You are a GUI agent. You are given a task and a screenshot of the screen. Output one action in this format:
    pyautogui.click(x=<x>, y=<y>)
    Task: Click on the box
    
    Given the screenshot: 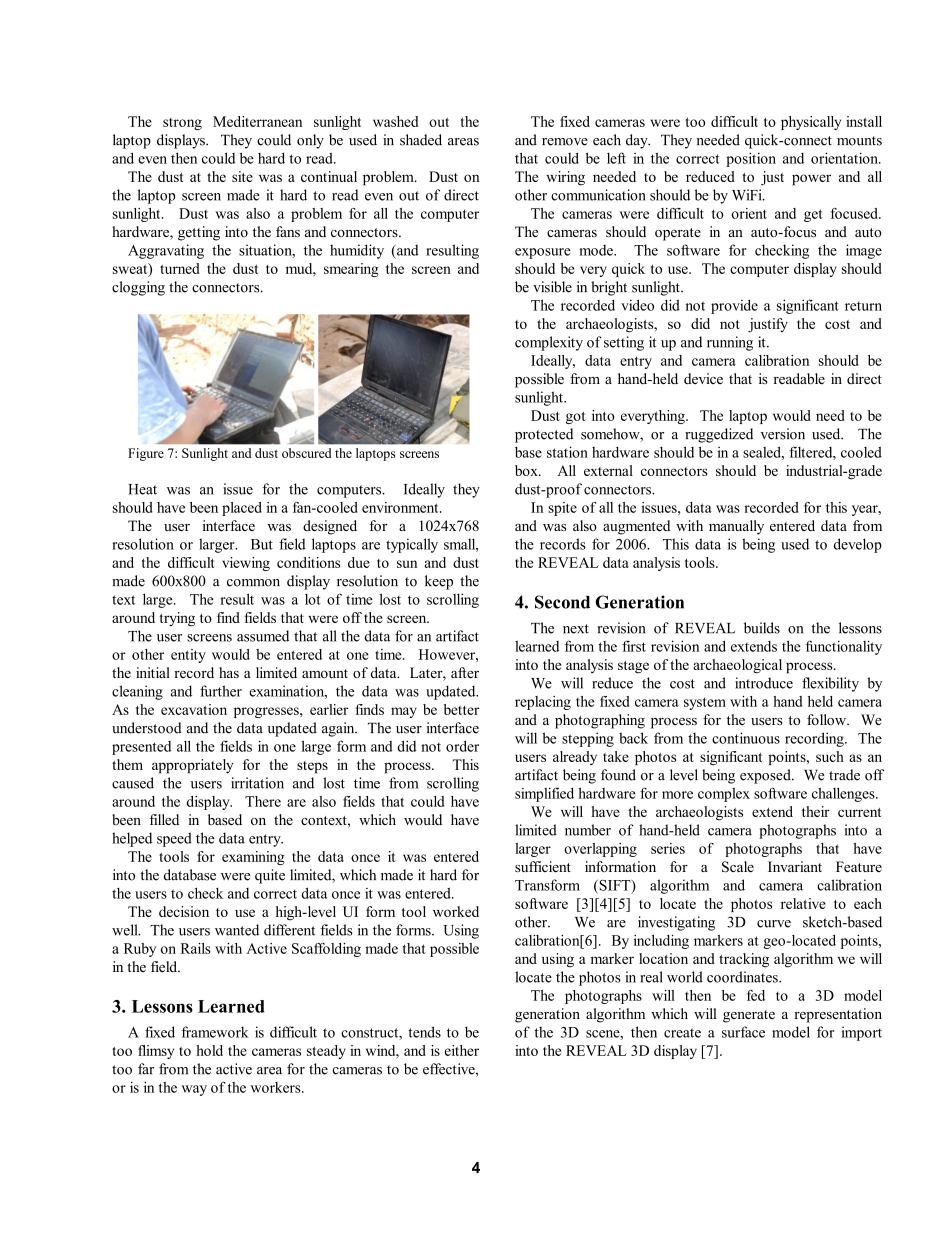 What is the action you would take?
    pyautogui.click(x=527, y=470)
